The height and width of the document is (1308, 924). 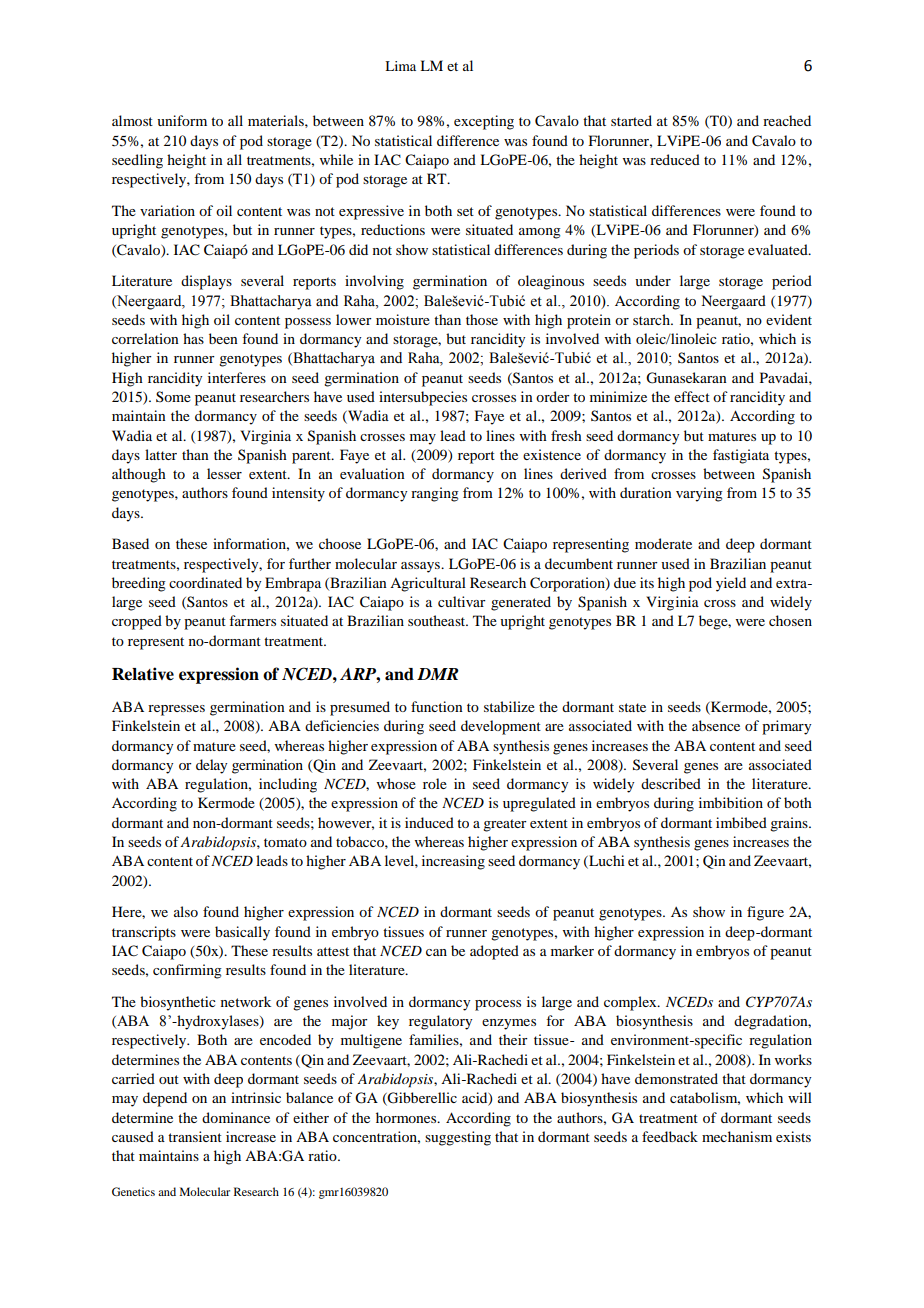 I want to click on uniform, so click(x=182, y=120).
